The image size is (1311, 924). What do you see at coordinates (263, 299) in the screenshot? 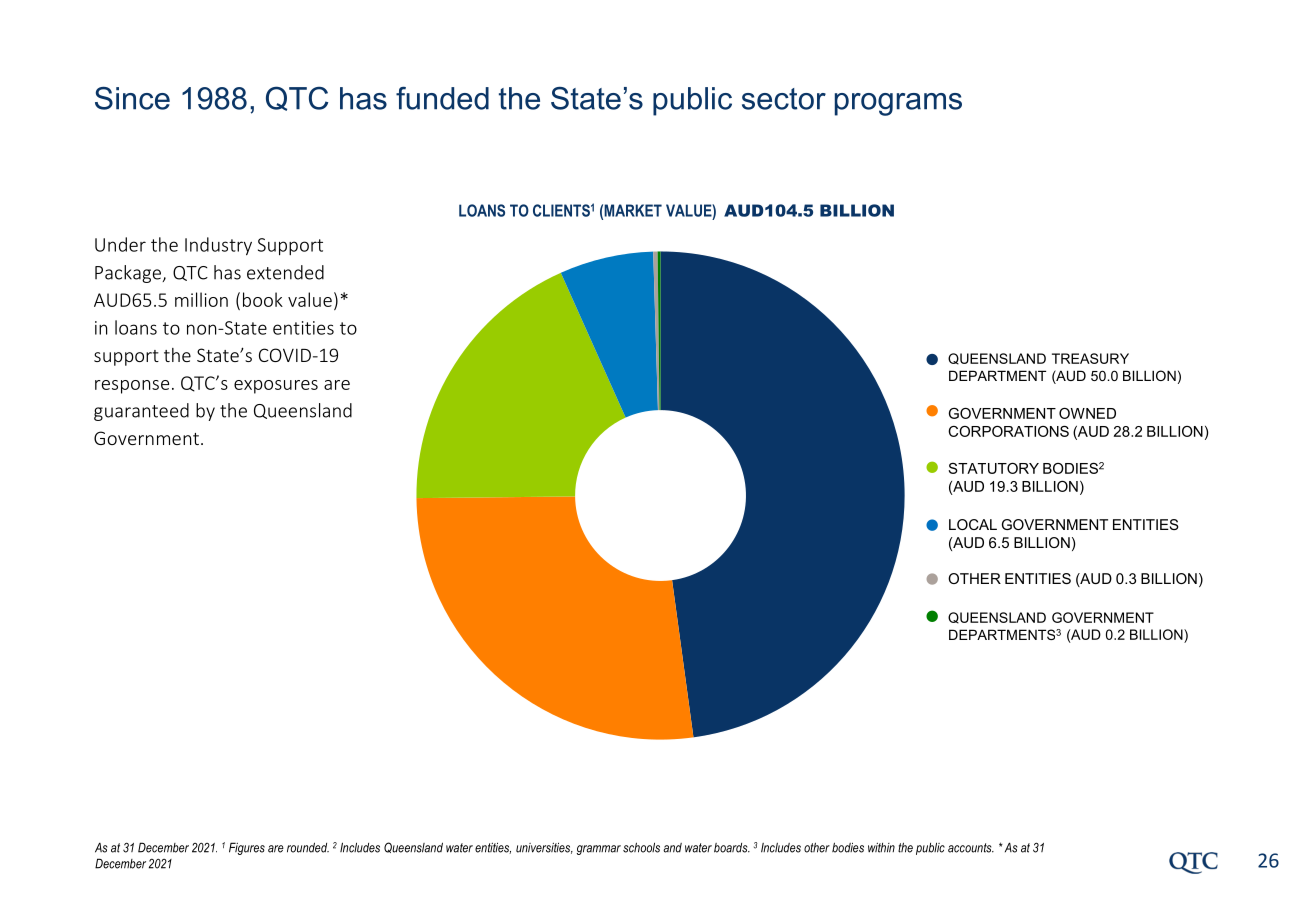
I see `book` at bounding box center [263, 299].
